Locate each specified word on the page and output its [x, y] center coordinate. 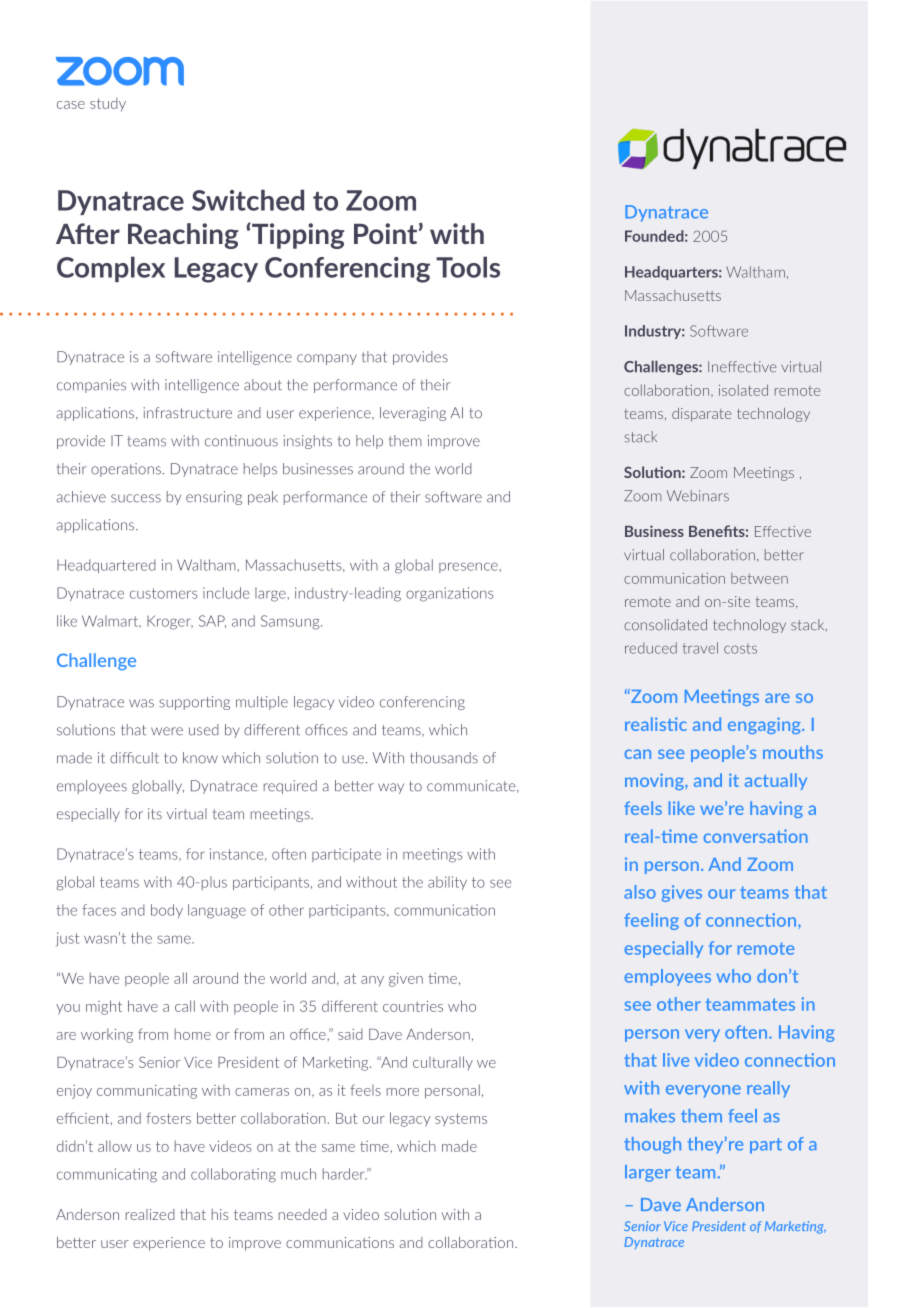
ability [447, 883]
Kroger [170, 622]
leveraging [413, 414]
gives [682, 893]
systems [461, 1120]
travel [700, 648]
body [167, 911]
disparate [701, 415]
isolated [743, 390]
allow [115, 1146]
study [108, 105]
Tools [468, 267]
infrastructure [187, 413]
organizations [450, 594]
